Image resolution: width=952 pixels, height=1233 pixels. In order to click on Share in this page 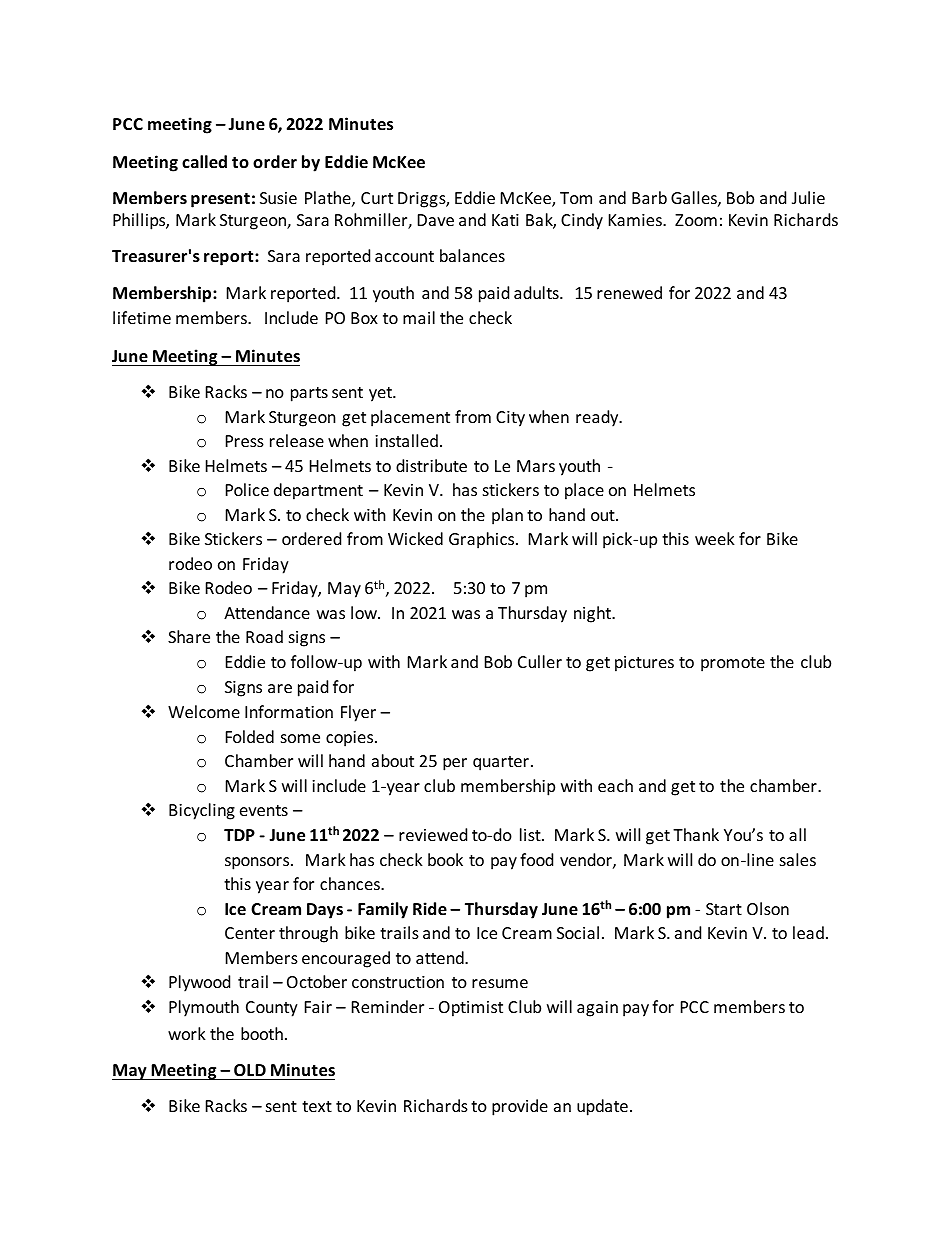, I will do `click(189, 636)`.
